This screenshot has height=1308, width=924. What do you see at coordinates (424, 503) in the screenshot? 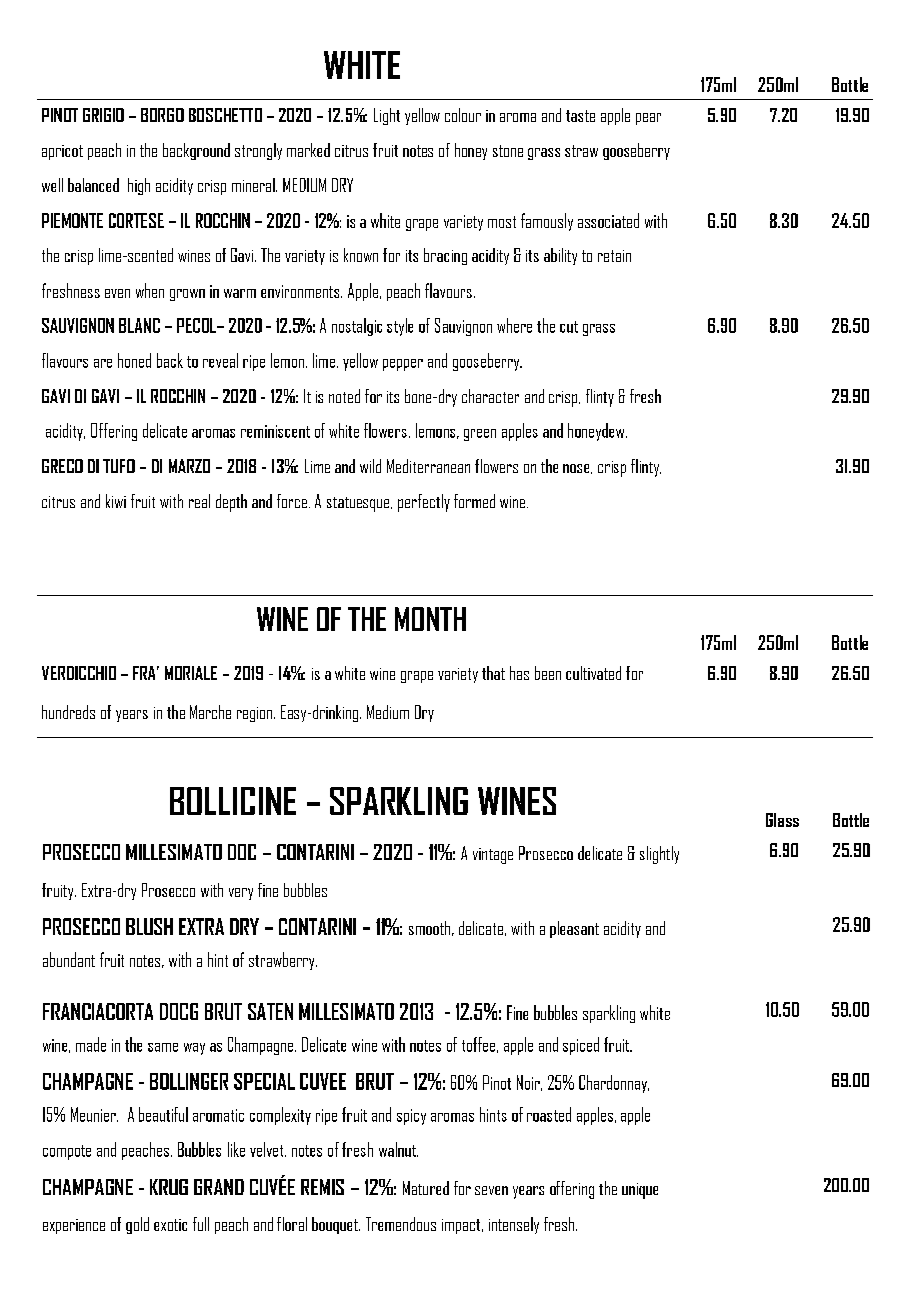
I see `perfectly` at bounding box center [424, 503].
